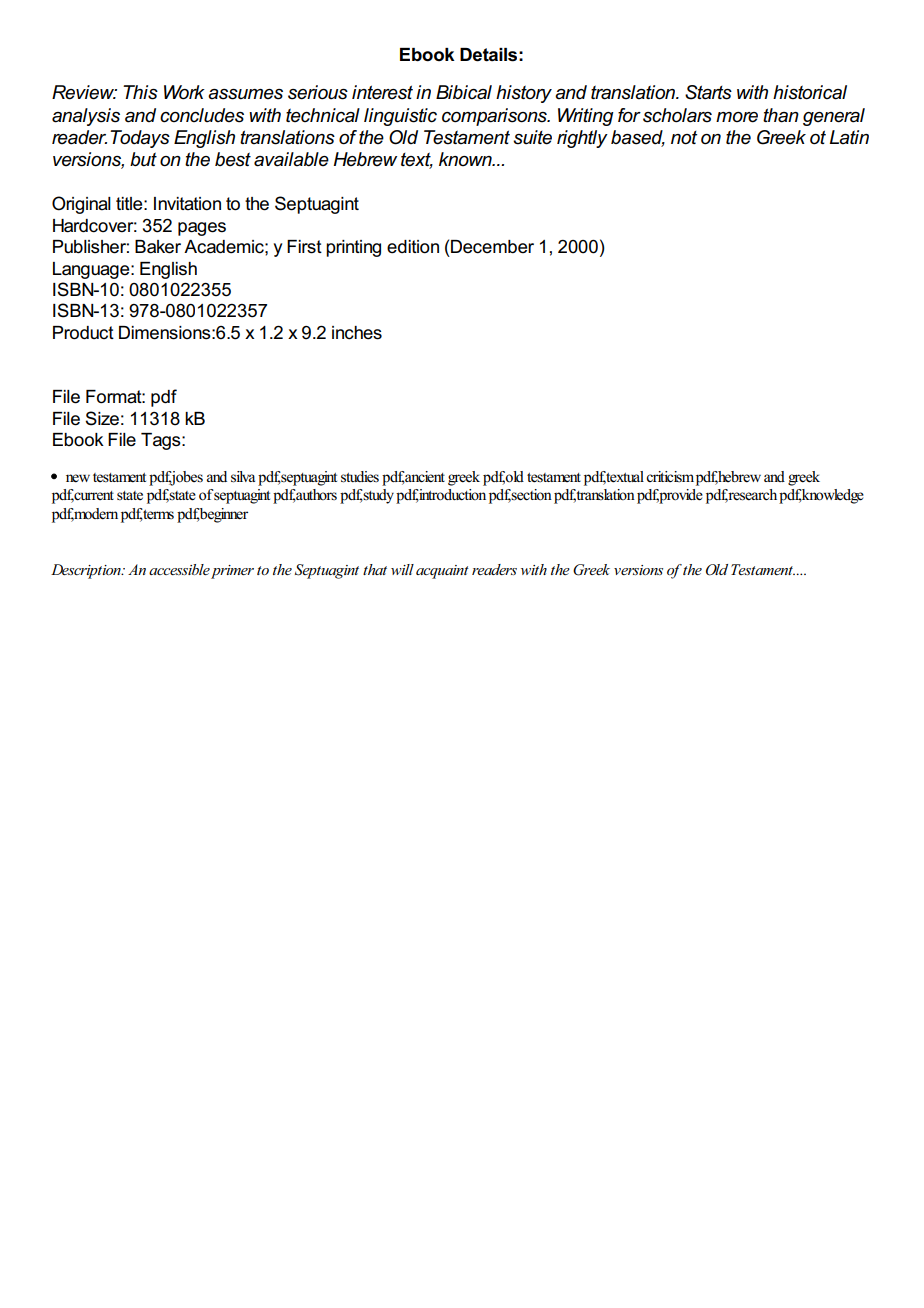  What do you see at coordinates (781, 115) in the screenshot?
I see `than` at bounding box center [781, 115].
